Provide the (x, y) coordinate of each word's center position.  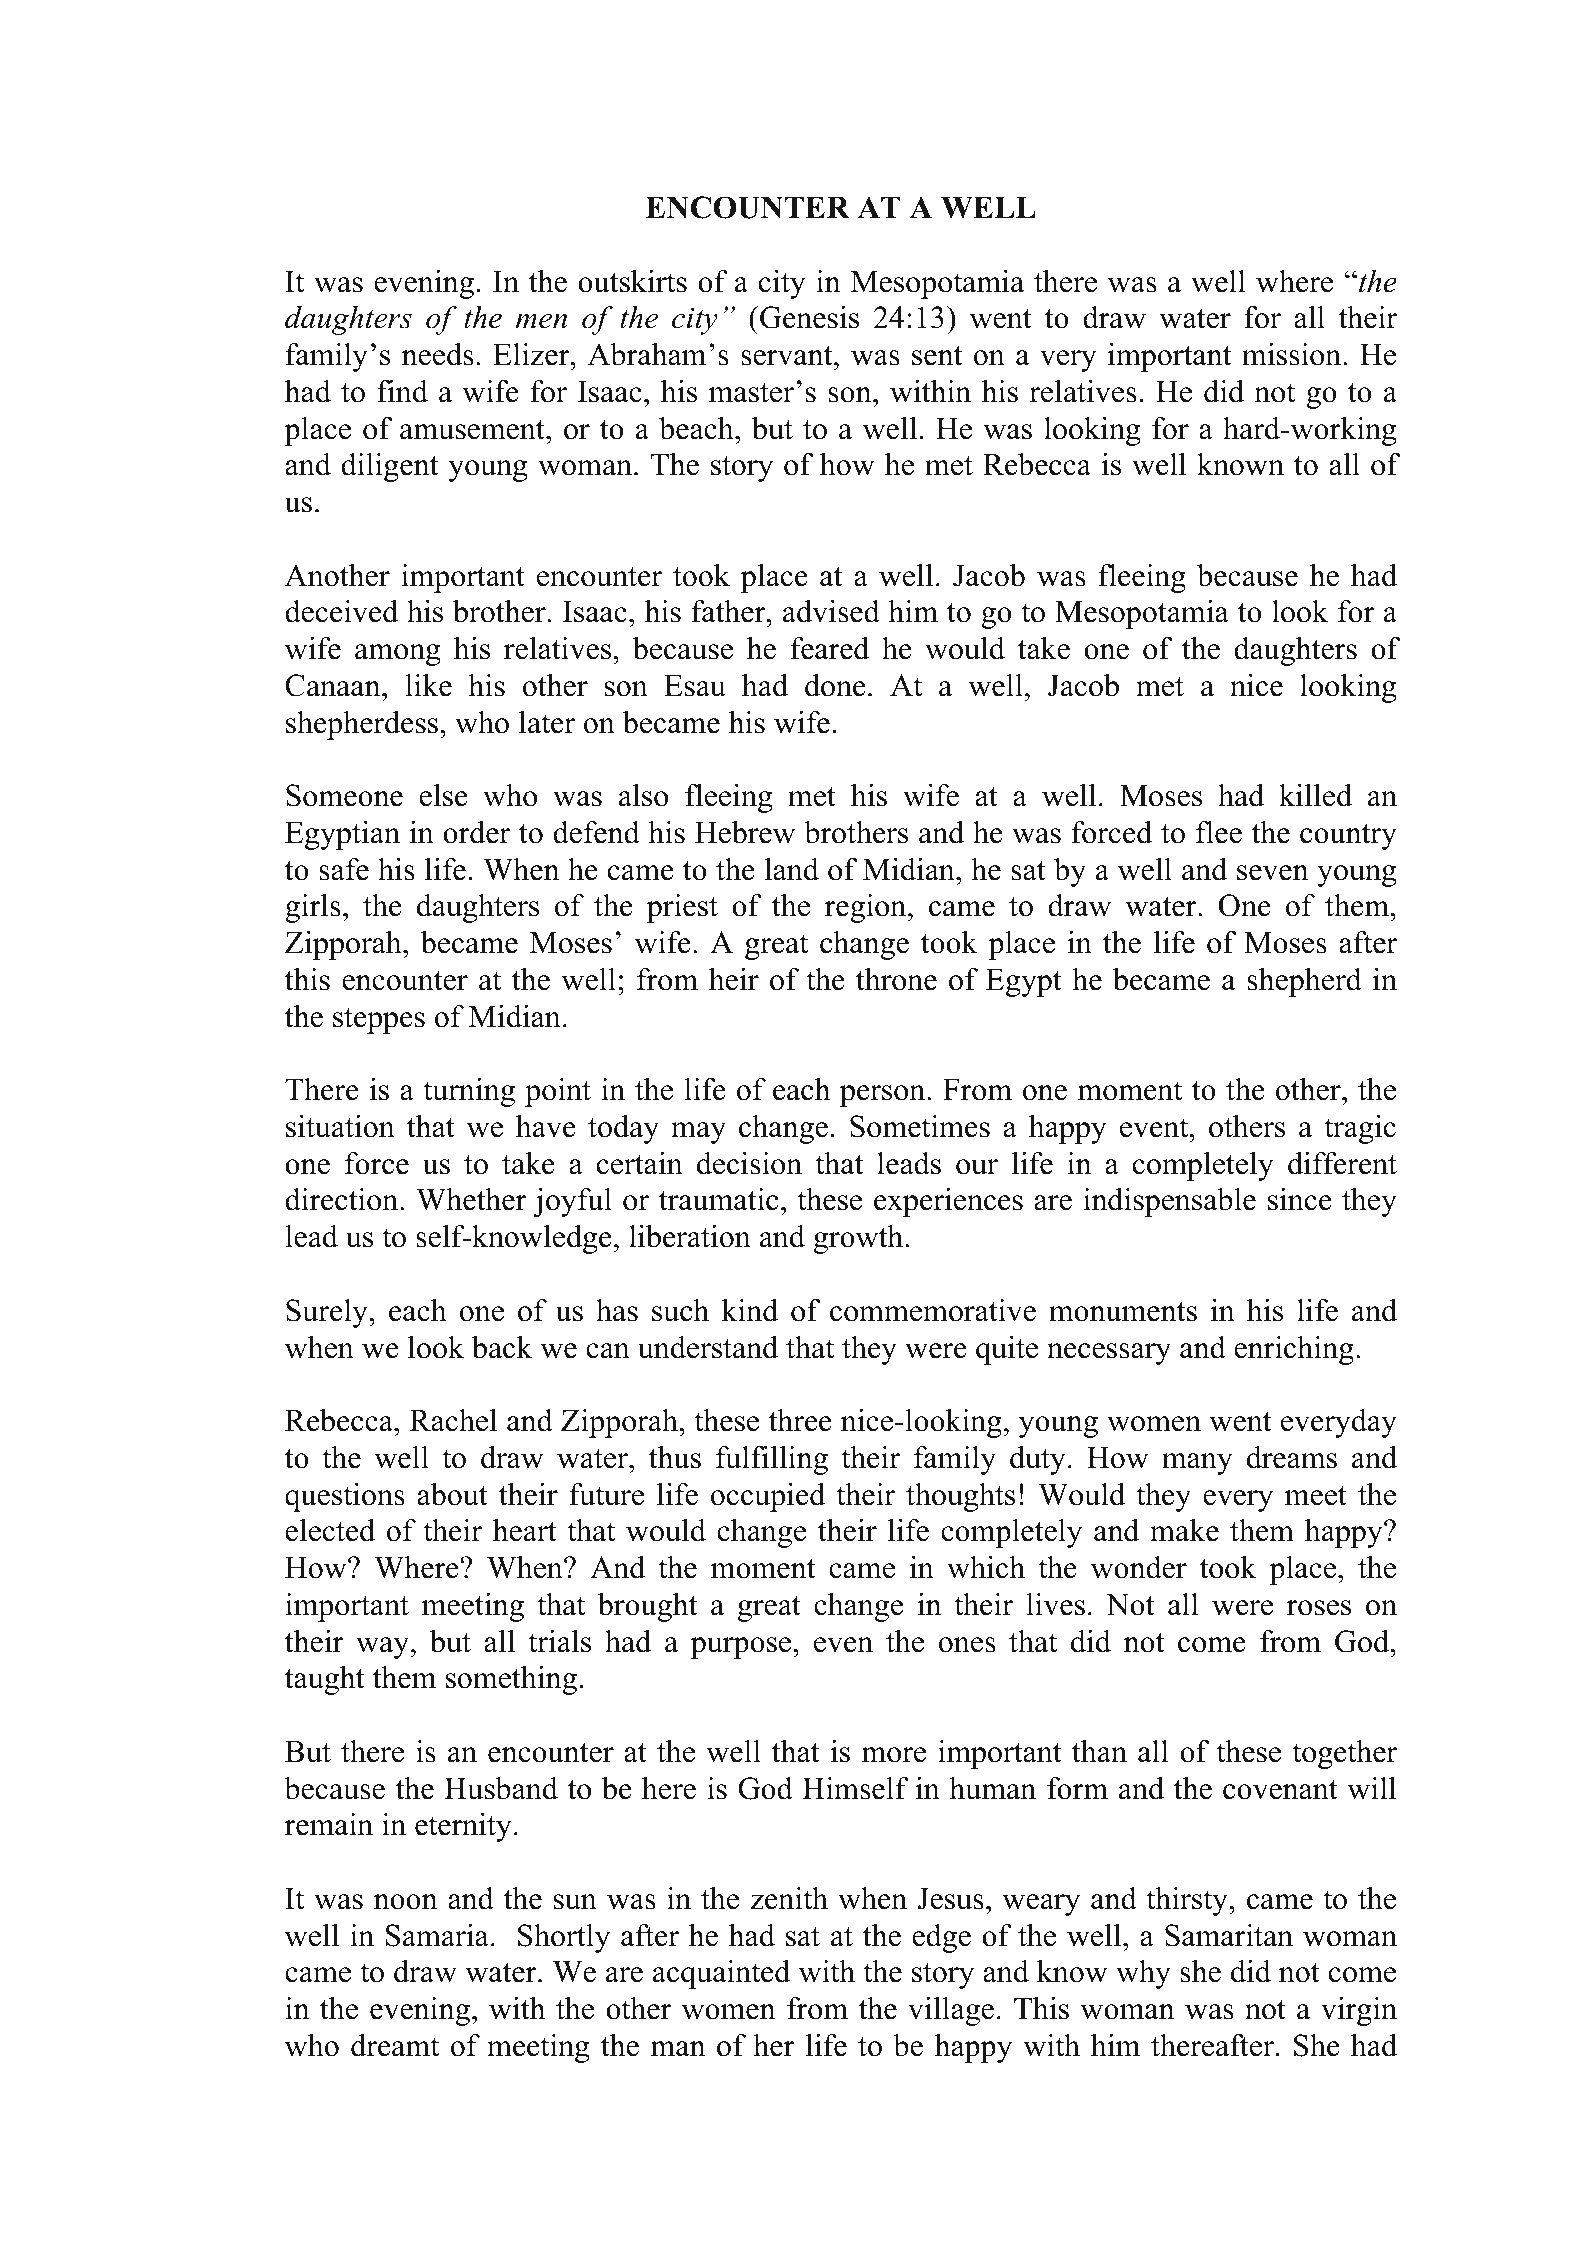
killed (1315, 795)
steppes (379, 1021)
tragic (1360, 1129)
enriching (1294, 1350)
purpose (742, 1648)
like (428, 685)
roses (1319, 1608)
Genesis (809, 317)
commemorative (933, 1310)
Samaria (437, 1935)
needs (438, 354)
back (502, 1347)
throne (896, 979)
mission (1293, 354)
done (835, 685)
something (511, 1680)
